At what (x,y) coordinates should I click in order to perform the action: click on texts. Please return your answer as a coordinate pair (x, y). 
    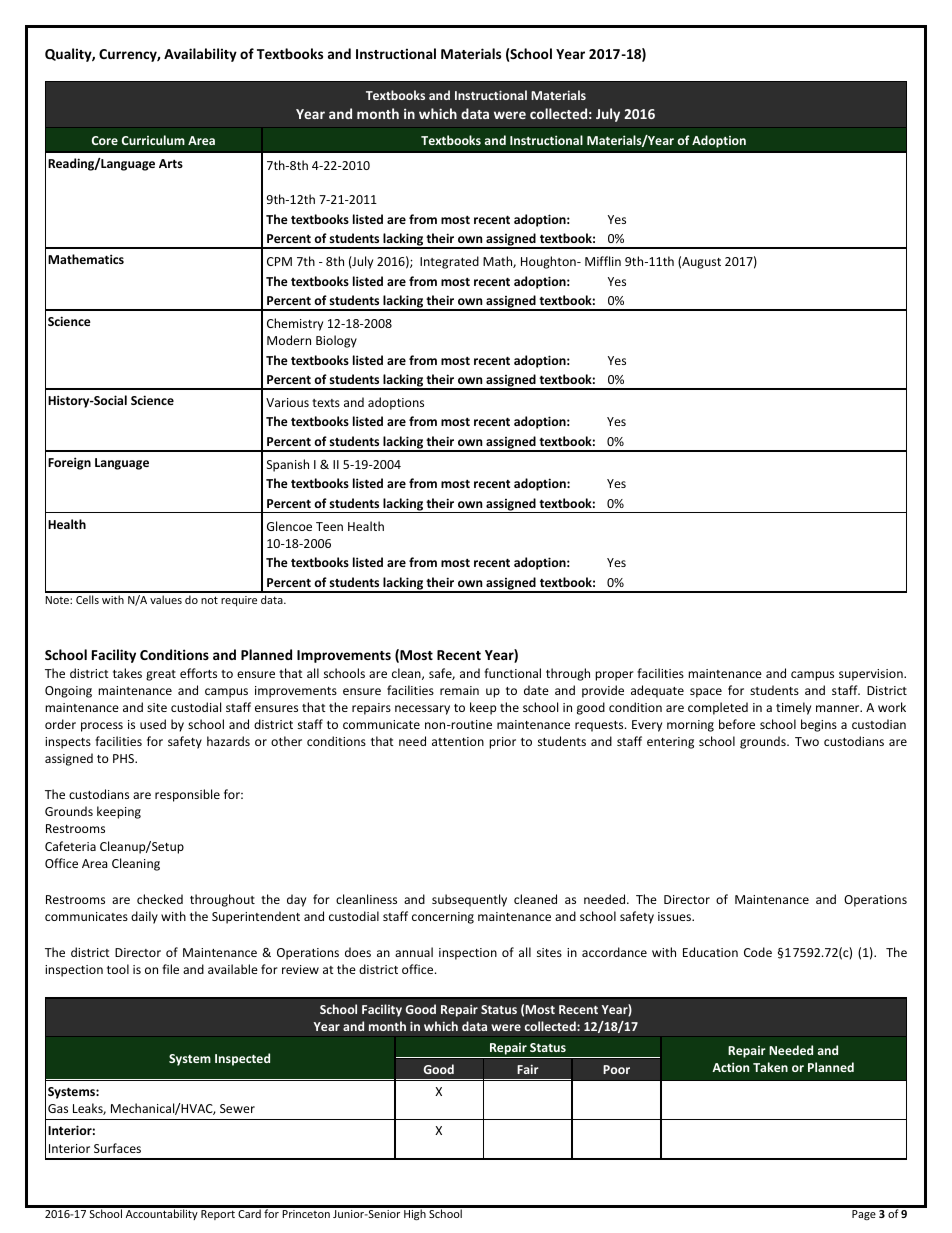
    Looking at the image, I should click on (326, 403).
